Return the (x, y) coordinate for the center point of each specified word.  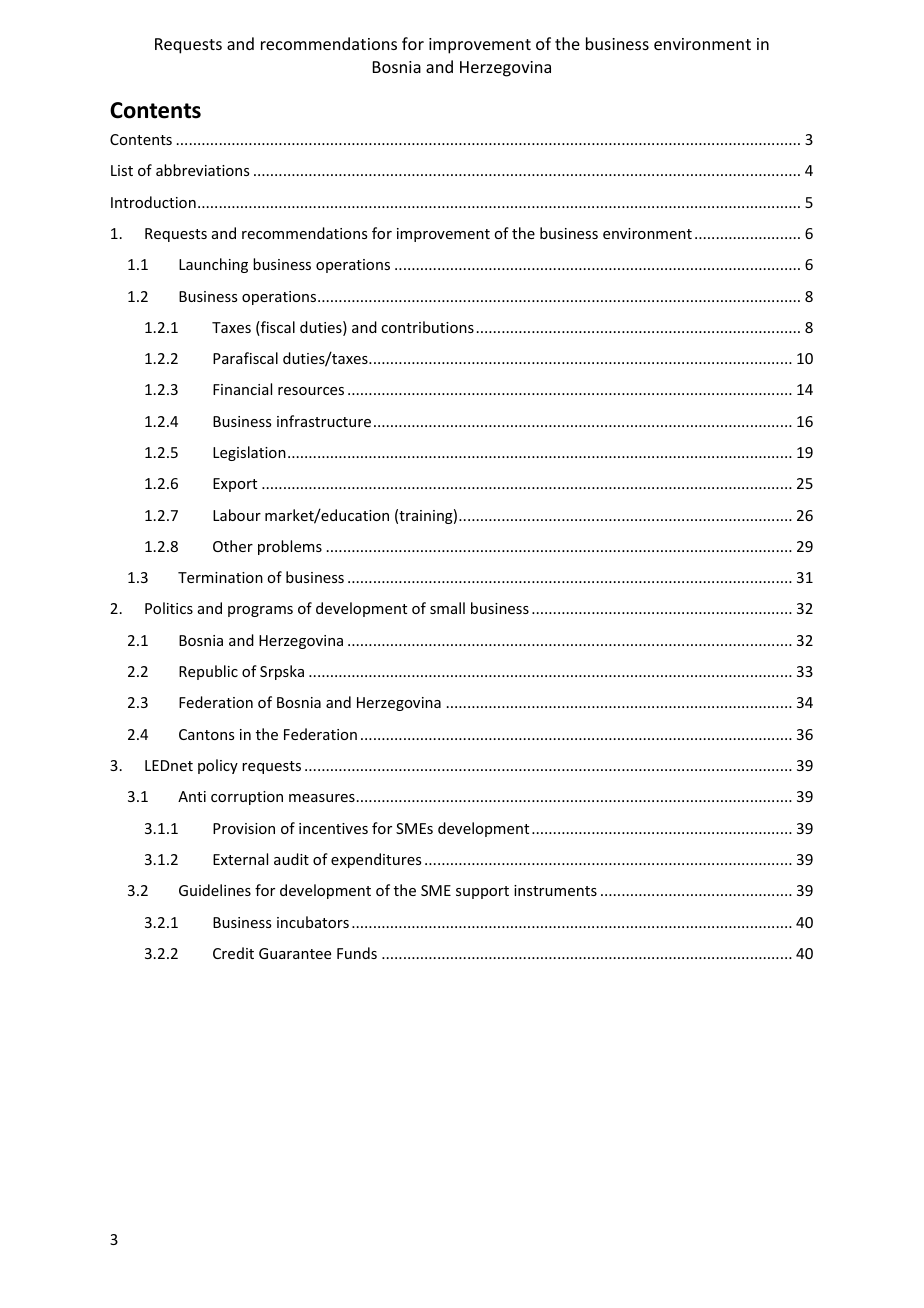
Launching (213, 265)
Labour (237, 515)
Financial (242, 389)
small (447, 608)
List (122, 170)
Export (235, 485)
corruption (247, 798)
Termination (220, 577)
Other (233, 546)
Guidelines (215, 890)
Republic (208, 672)
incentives (333, 828)
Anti (192, 796)
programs (260, 611)
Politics (169, 608)
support (482, 892)
